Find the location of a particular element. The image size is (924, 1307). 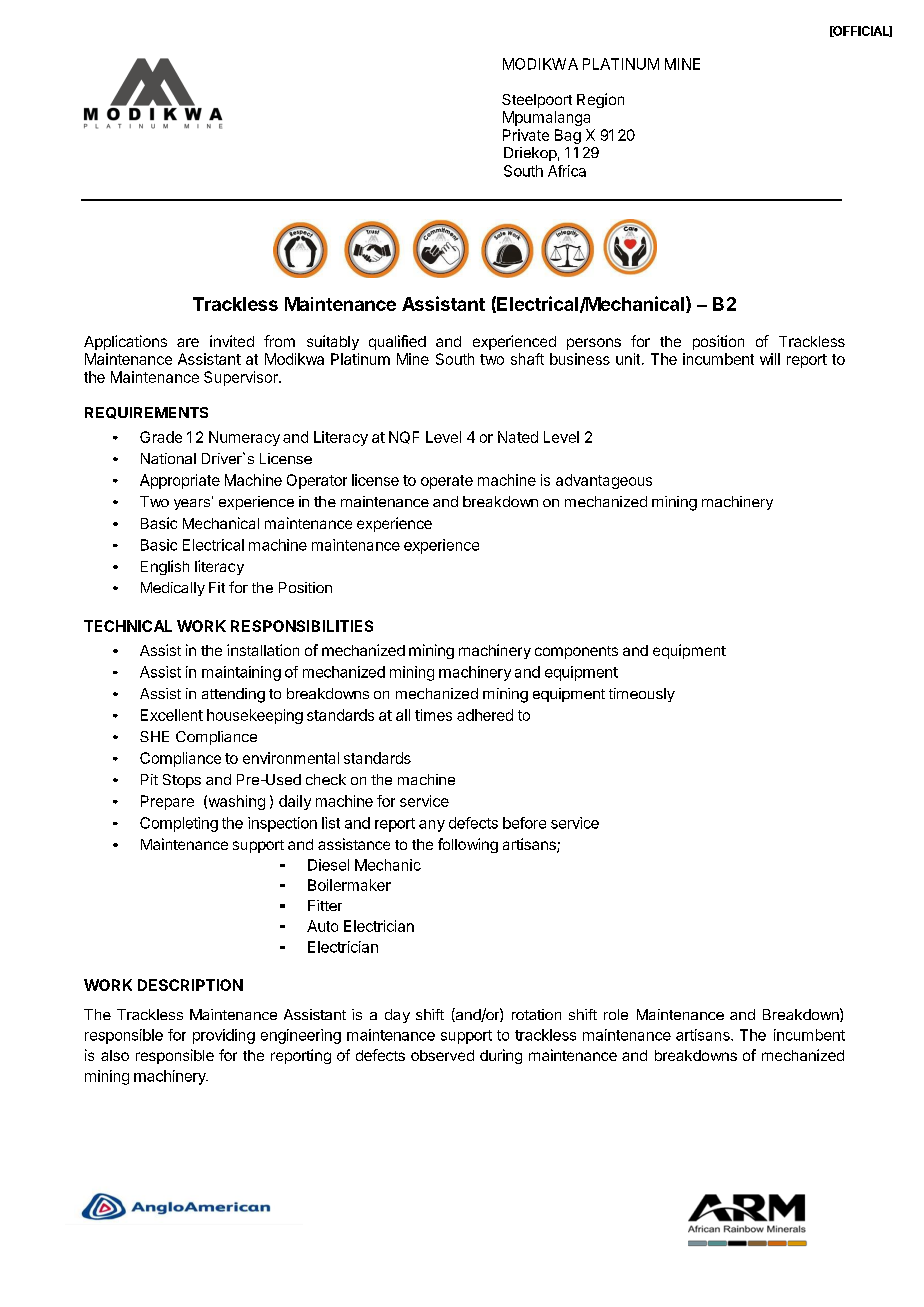

providing is located at coordinates (224, 1036).
